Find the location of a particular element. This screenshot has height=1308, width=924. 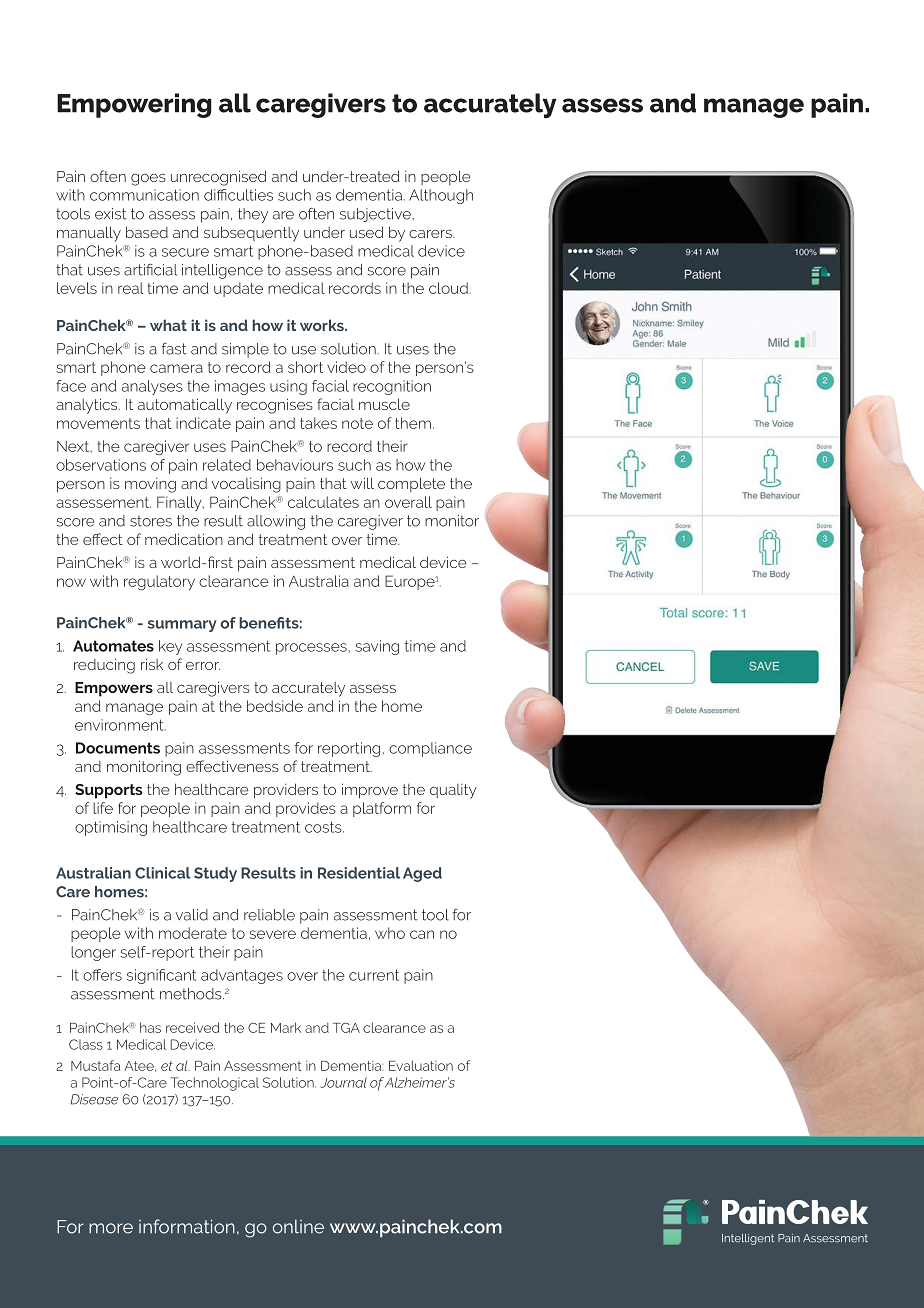

observations is located at coordinates (101, 465).
